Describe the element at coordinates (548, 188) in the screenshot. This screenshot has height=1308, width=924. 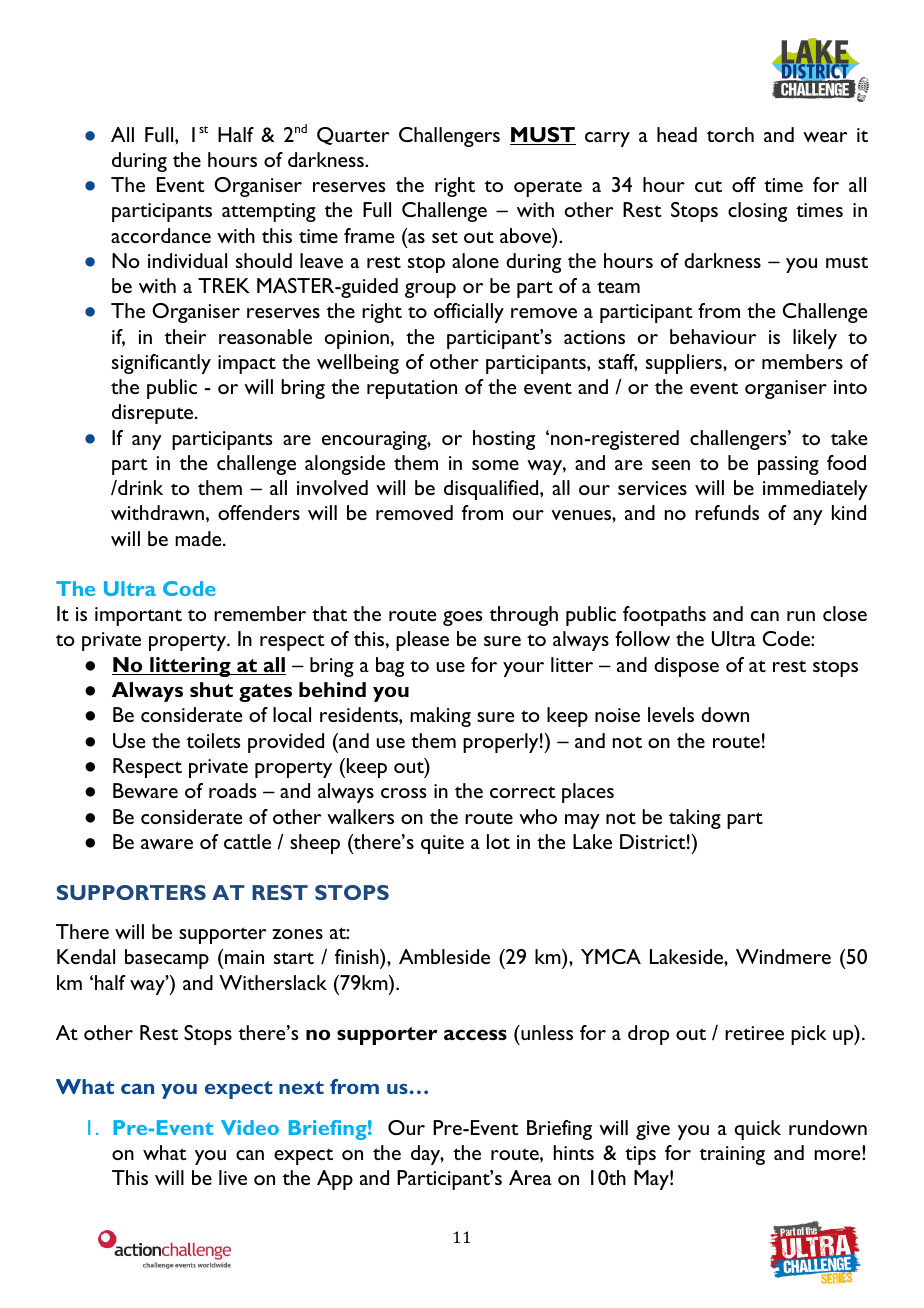
I see `operate` at that location.
